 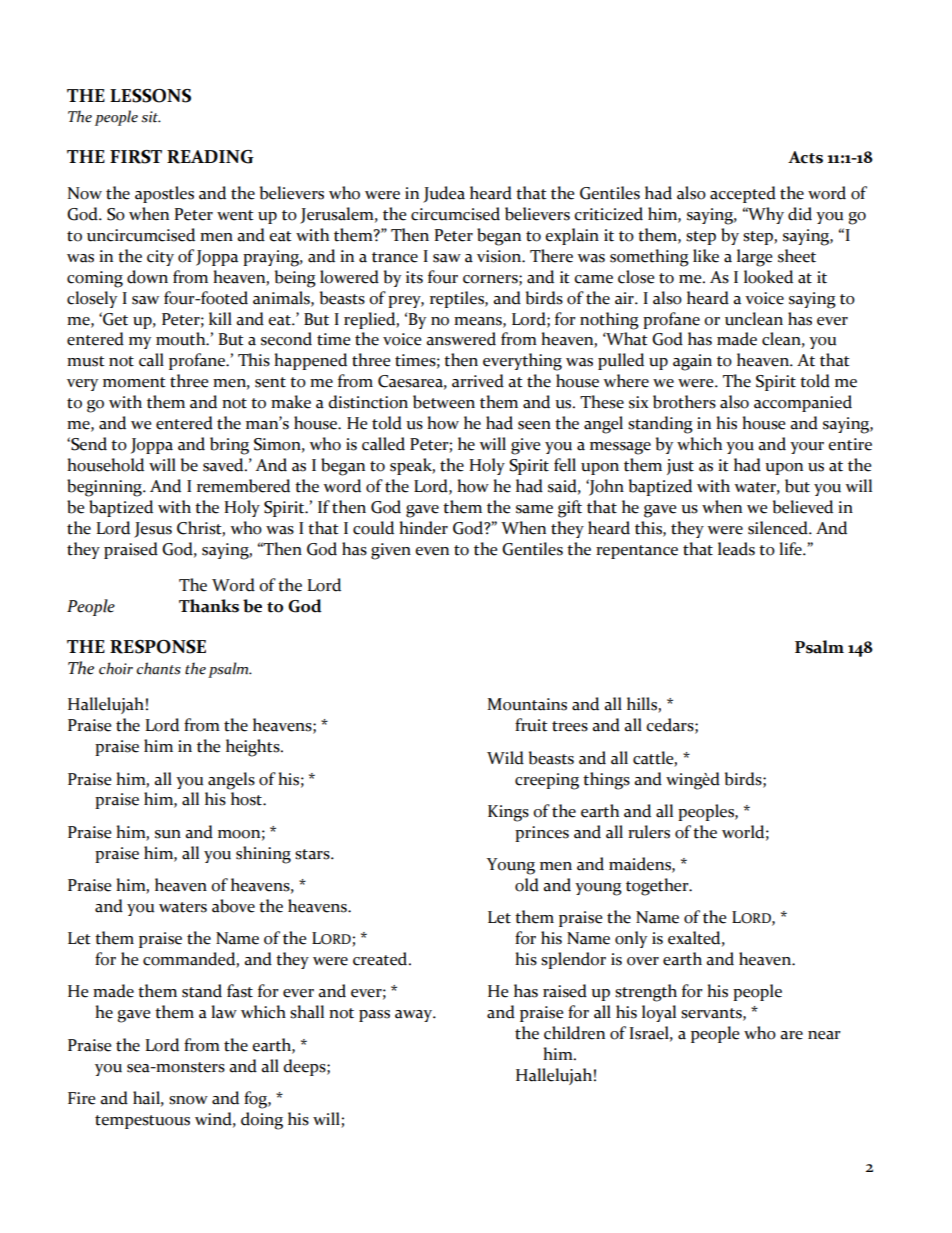 I want to click on Acts, so click(x=805, y=157).
